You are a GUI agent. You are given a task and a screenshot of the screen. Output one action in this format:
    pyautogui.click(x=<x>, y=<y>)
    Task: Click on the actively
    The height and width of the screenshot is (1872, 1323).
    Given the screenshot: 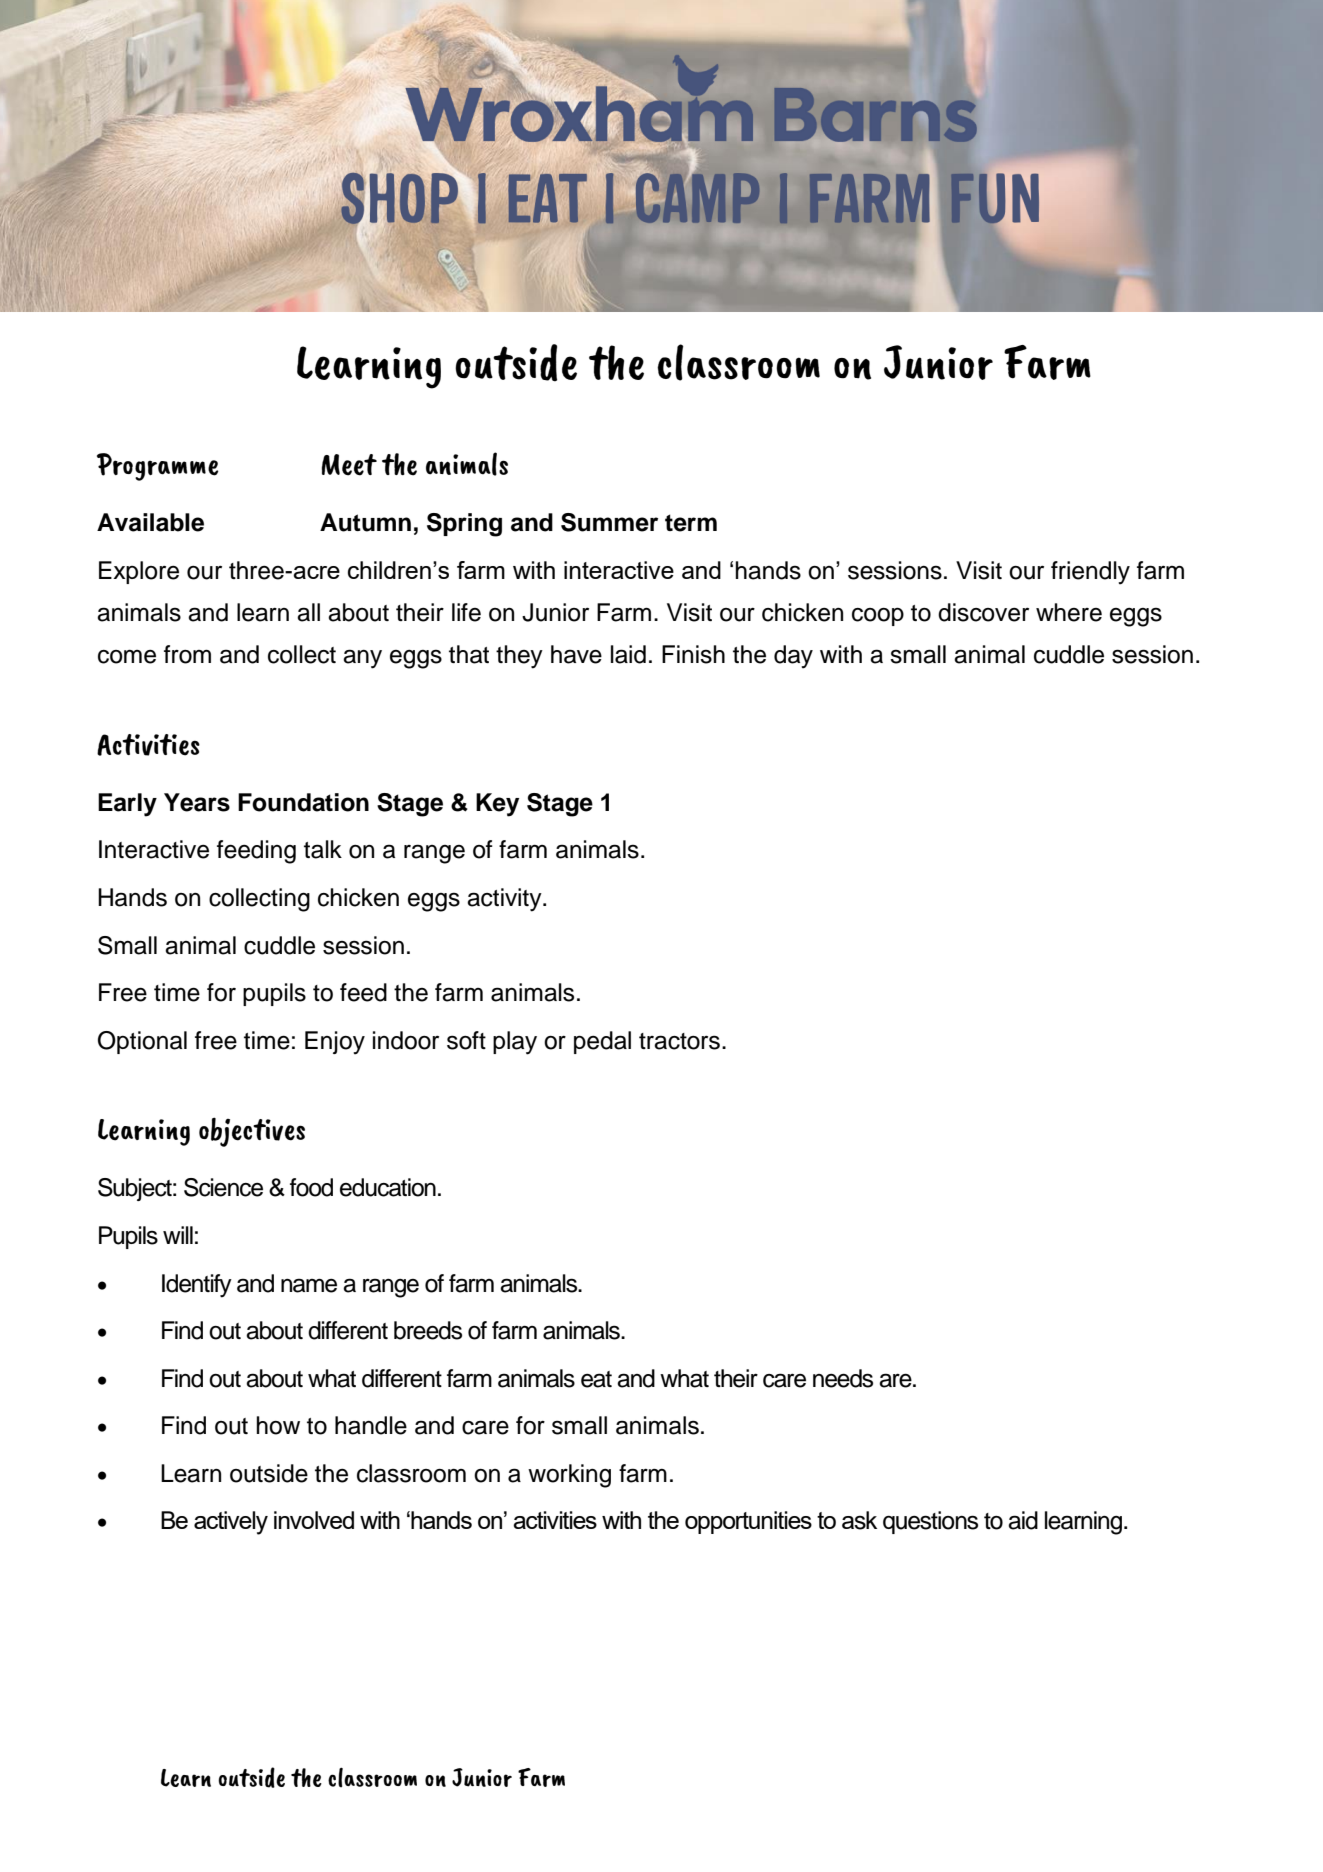 What is the action you would take?
    pyautogui.click(x=231, y=1523)
